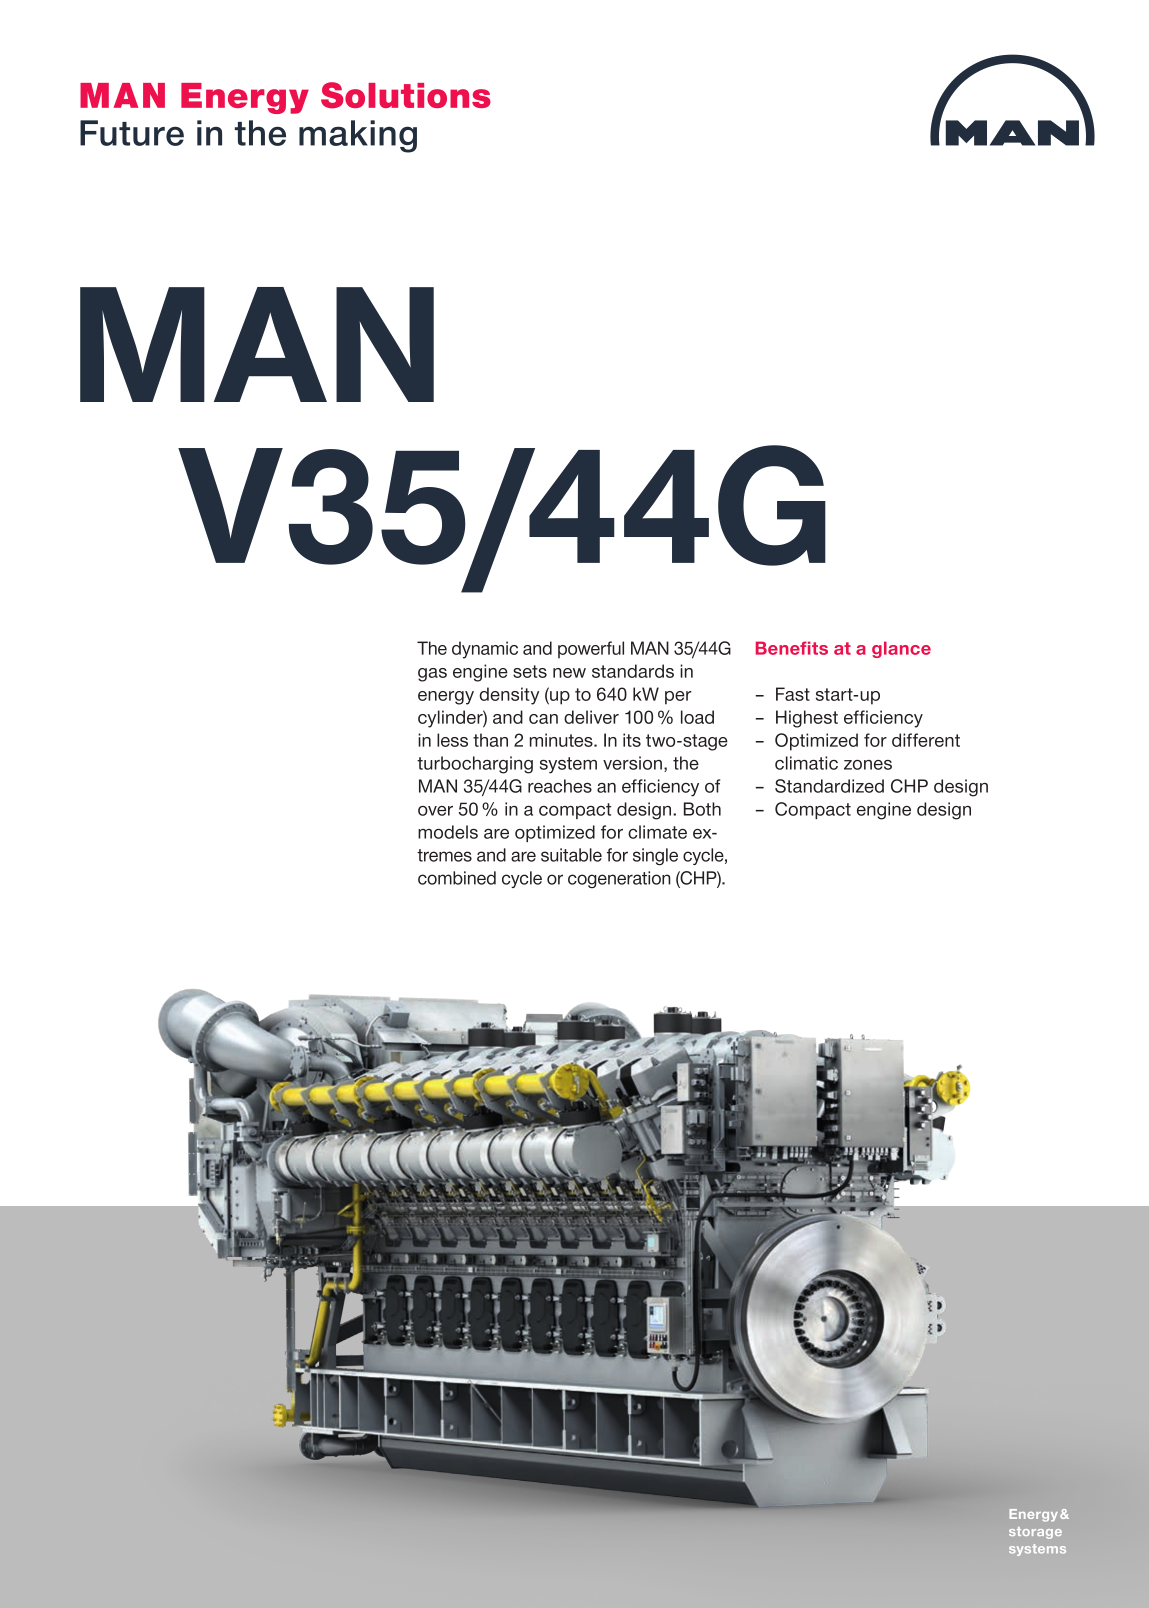  Describe the element at coordinates (571, 855) in the screenshot. I see `suitable` at that location.
